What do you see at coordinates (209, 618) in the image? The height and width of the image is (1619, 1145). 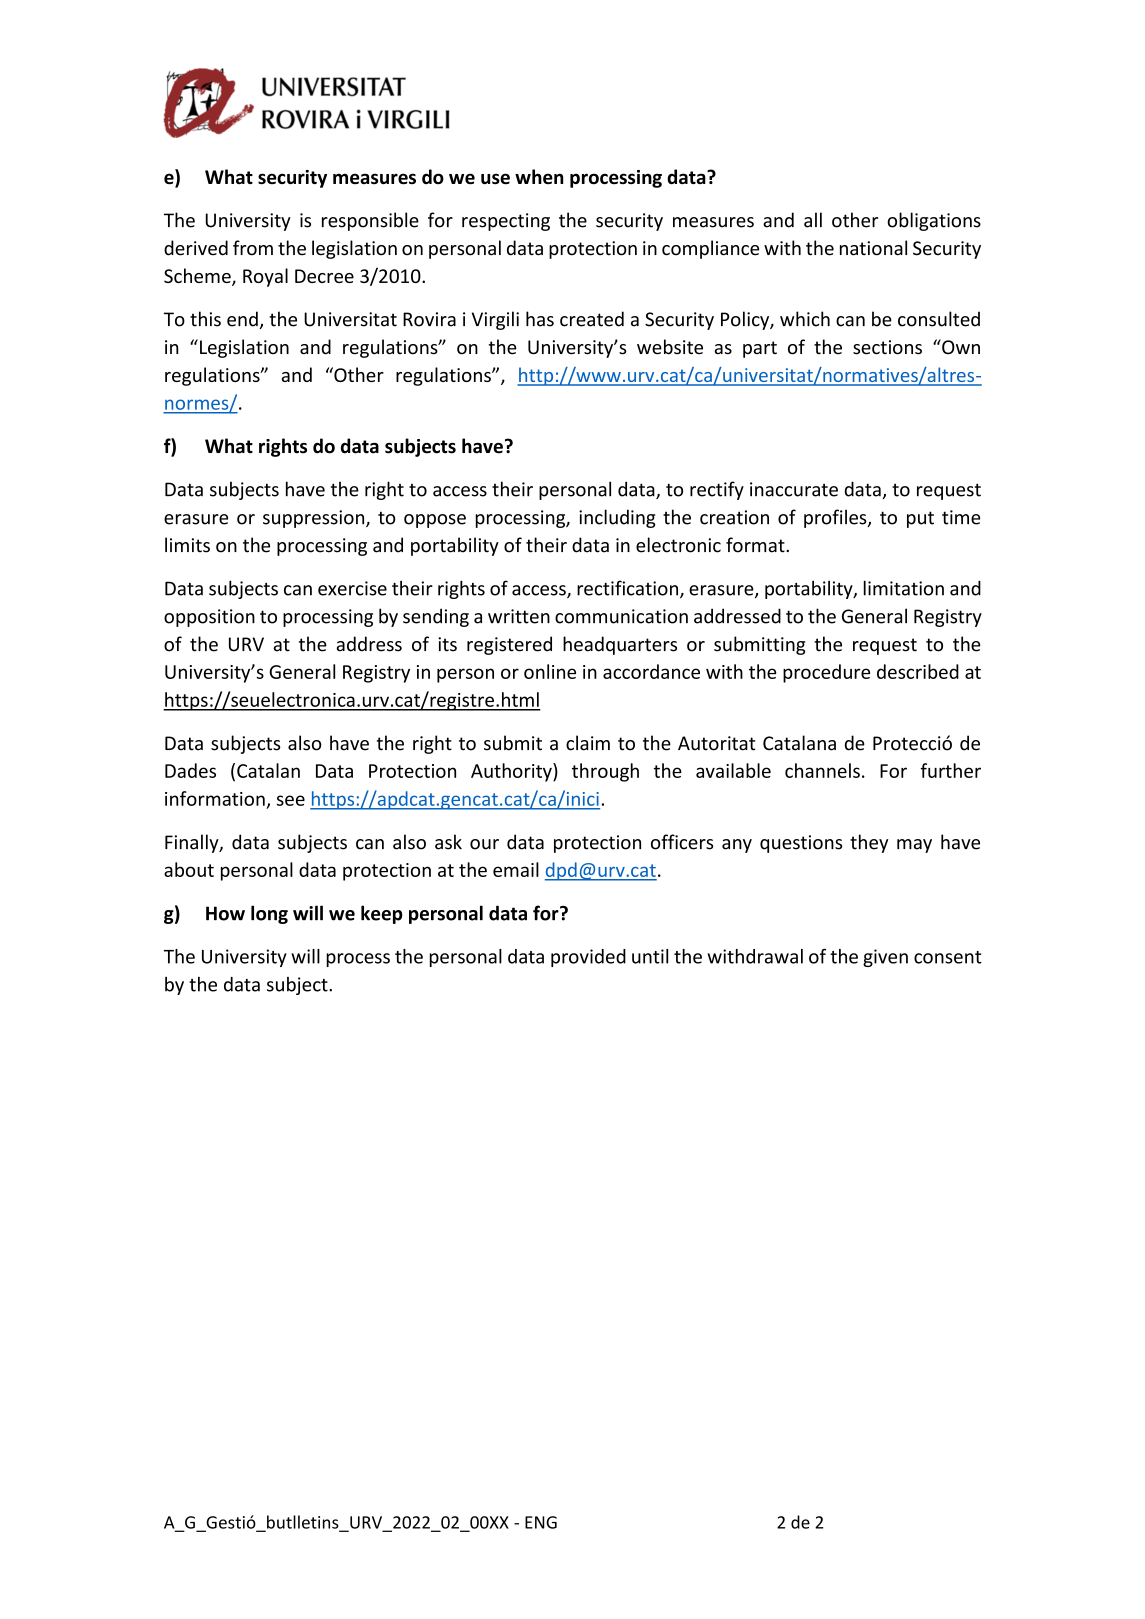 I see `opposition` at bounding box center [209, 618].
